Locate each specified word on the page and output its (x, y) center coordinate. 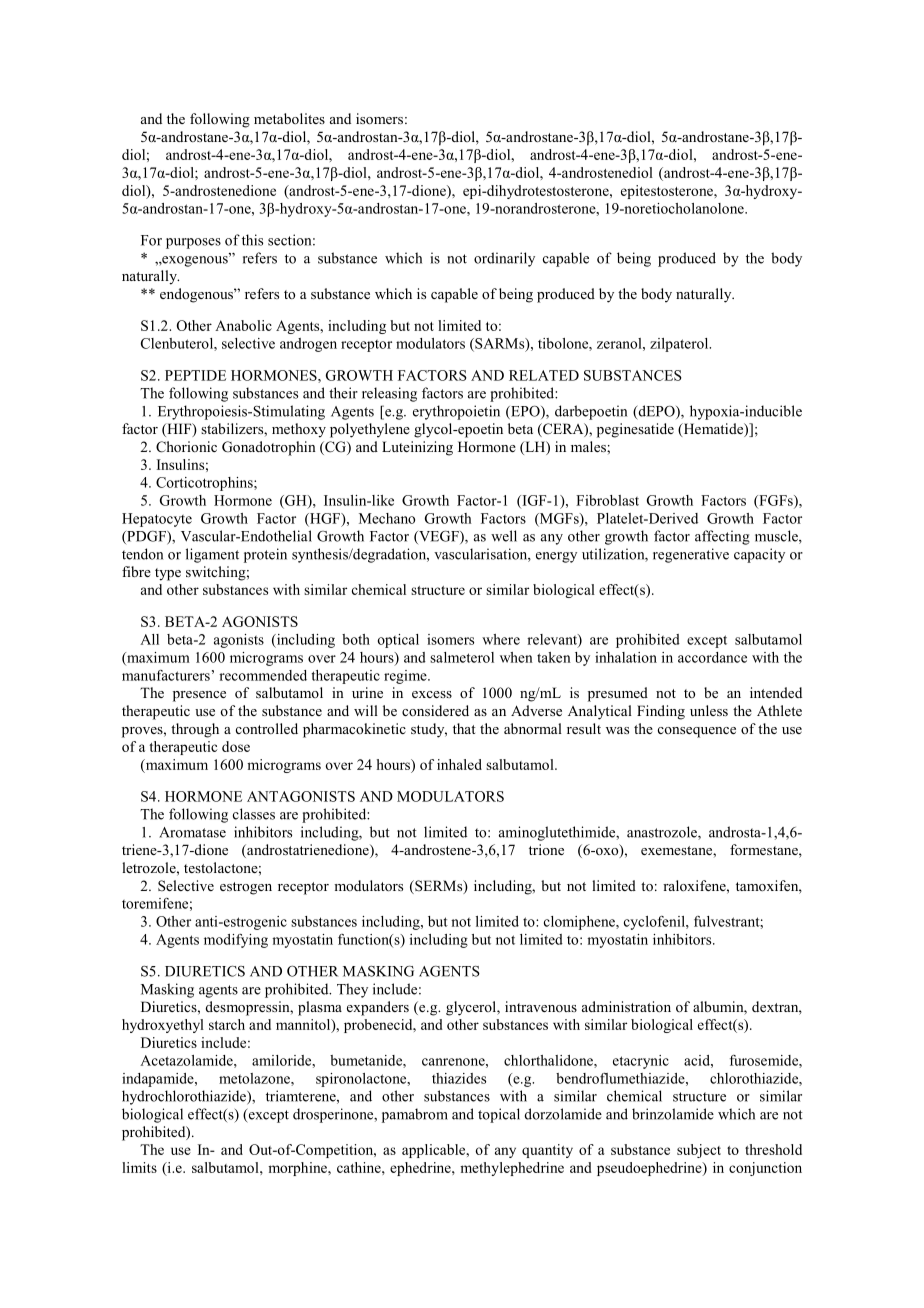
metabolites (289, 118)
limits (139, 1167)
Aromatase (192, 832)
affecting (722, 537)
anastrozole (663, 833)
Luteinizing (417, 448)
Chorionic (186, 447)
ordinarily (504, 259)
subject (699, 1151)
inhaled (459, 764)
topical (499, 1115)
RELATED (544, 375)
